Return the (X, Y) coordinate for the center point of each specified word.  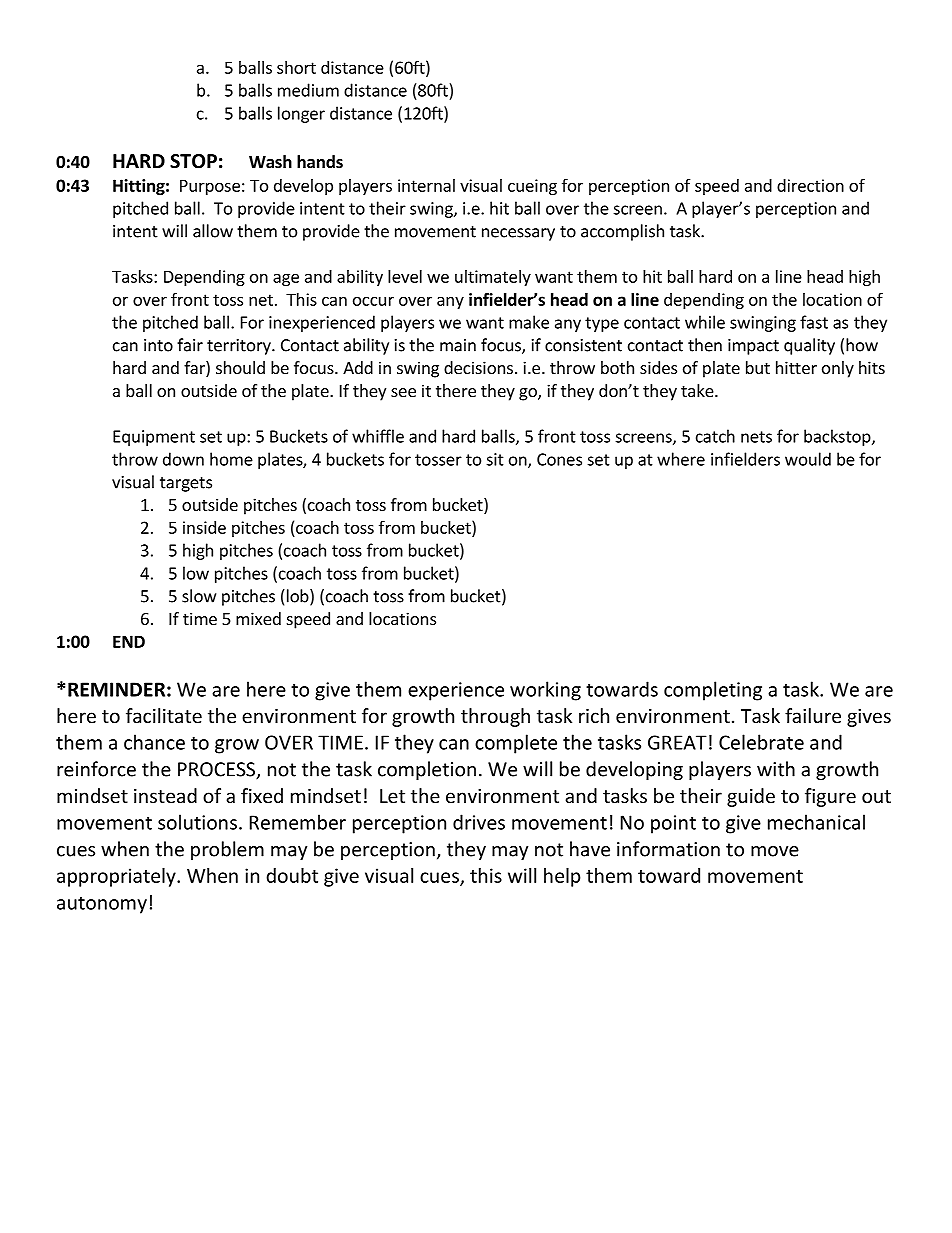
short (296, 67)
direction (810, 185)
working (545, 691)
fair (190, 345)
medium (308, 90)
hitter (796, 367)
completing (713, 691)
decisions (478, 367)
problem (227, 850)
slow (199, 596)
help (562, 877)
